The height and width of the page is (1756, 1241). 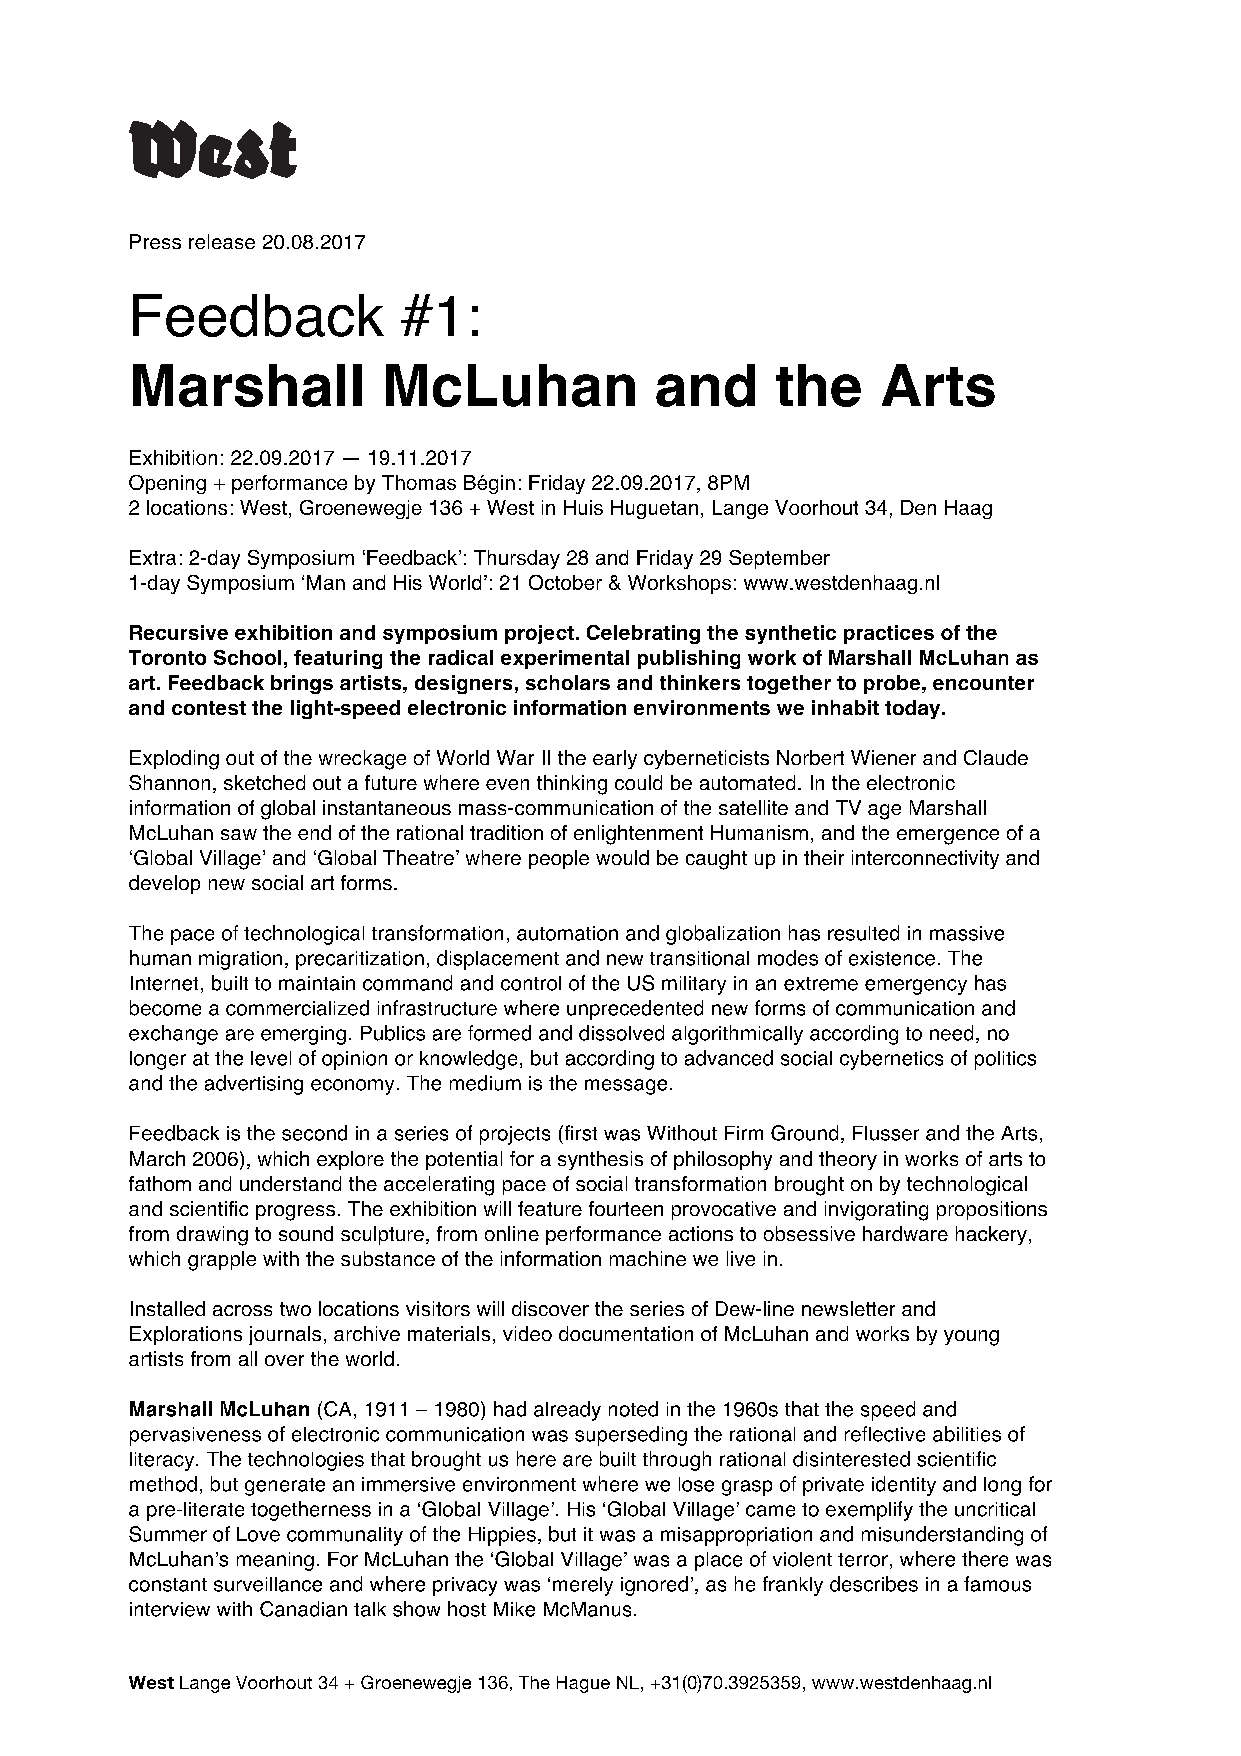 I want to click on Huis, so click(x=583, y=507).
